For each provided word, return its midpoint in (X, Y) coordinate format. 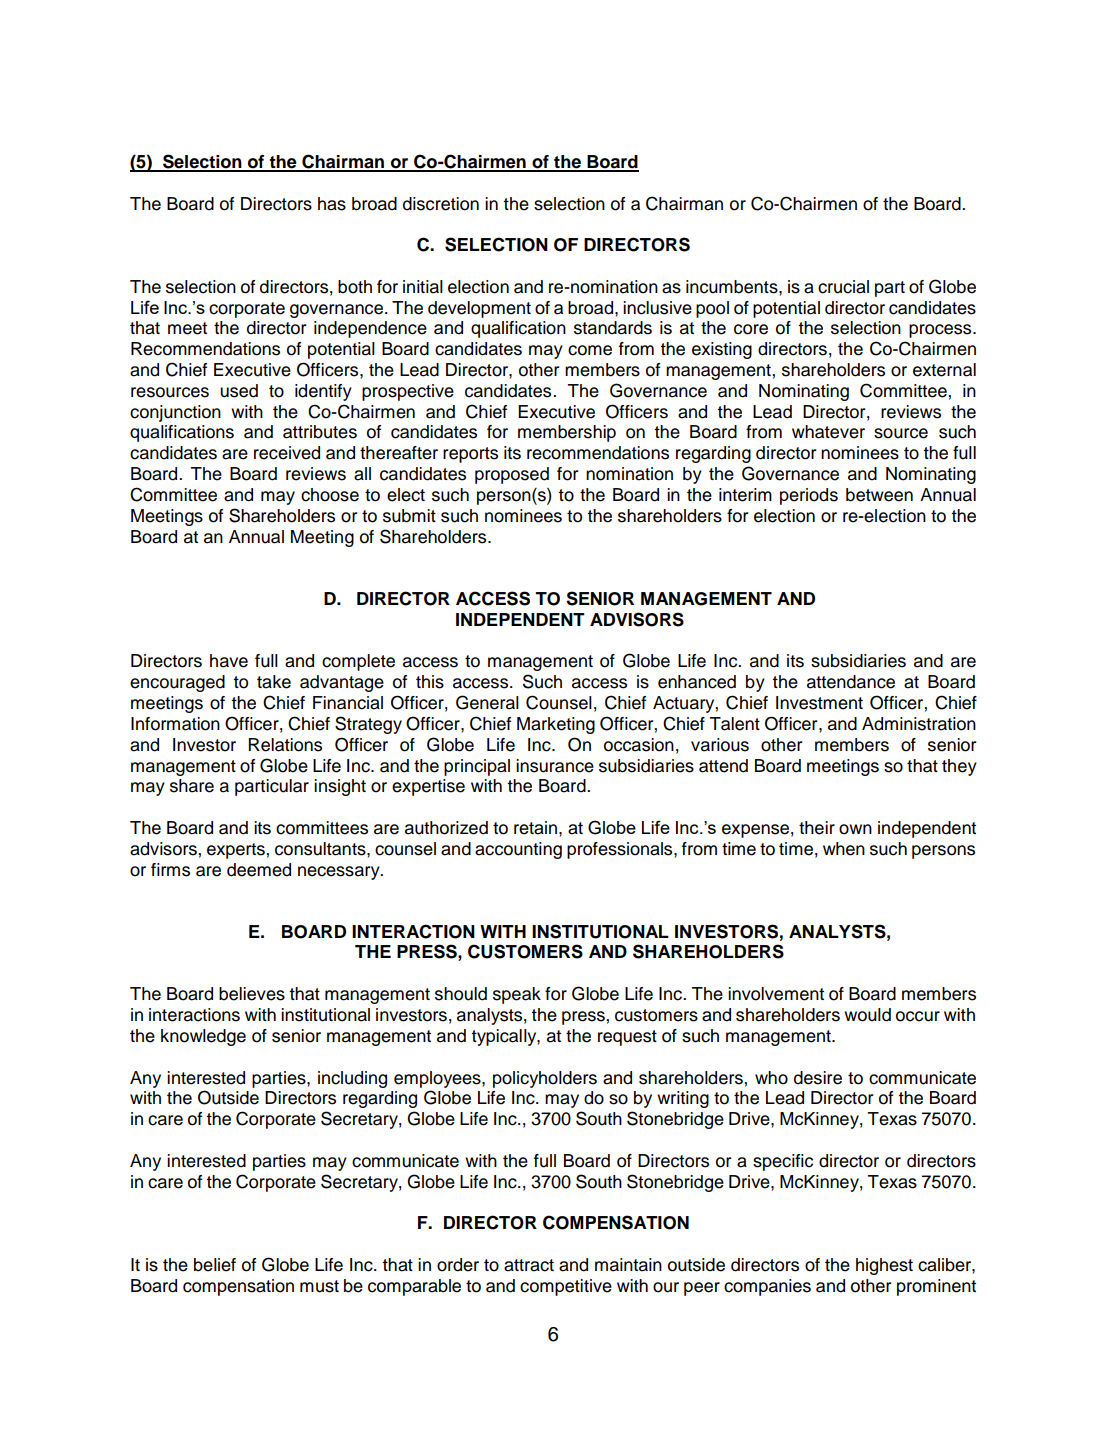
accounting (518, 850)
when (844, 849)
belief (215, 1265)
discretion (441, 204)
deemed (259, 870)
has (332, 204)
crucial (843, 287)
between (879, 495)
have (229, 661)
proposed (512, 475)
